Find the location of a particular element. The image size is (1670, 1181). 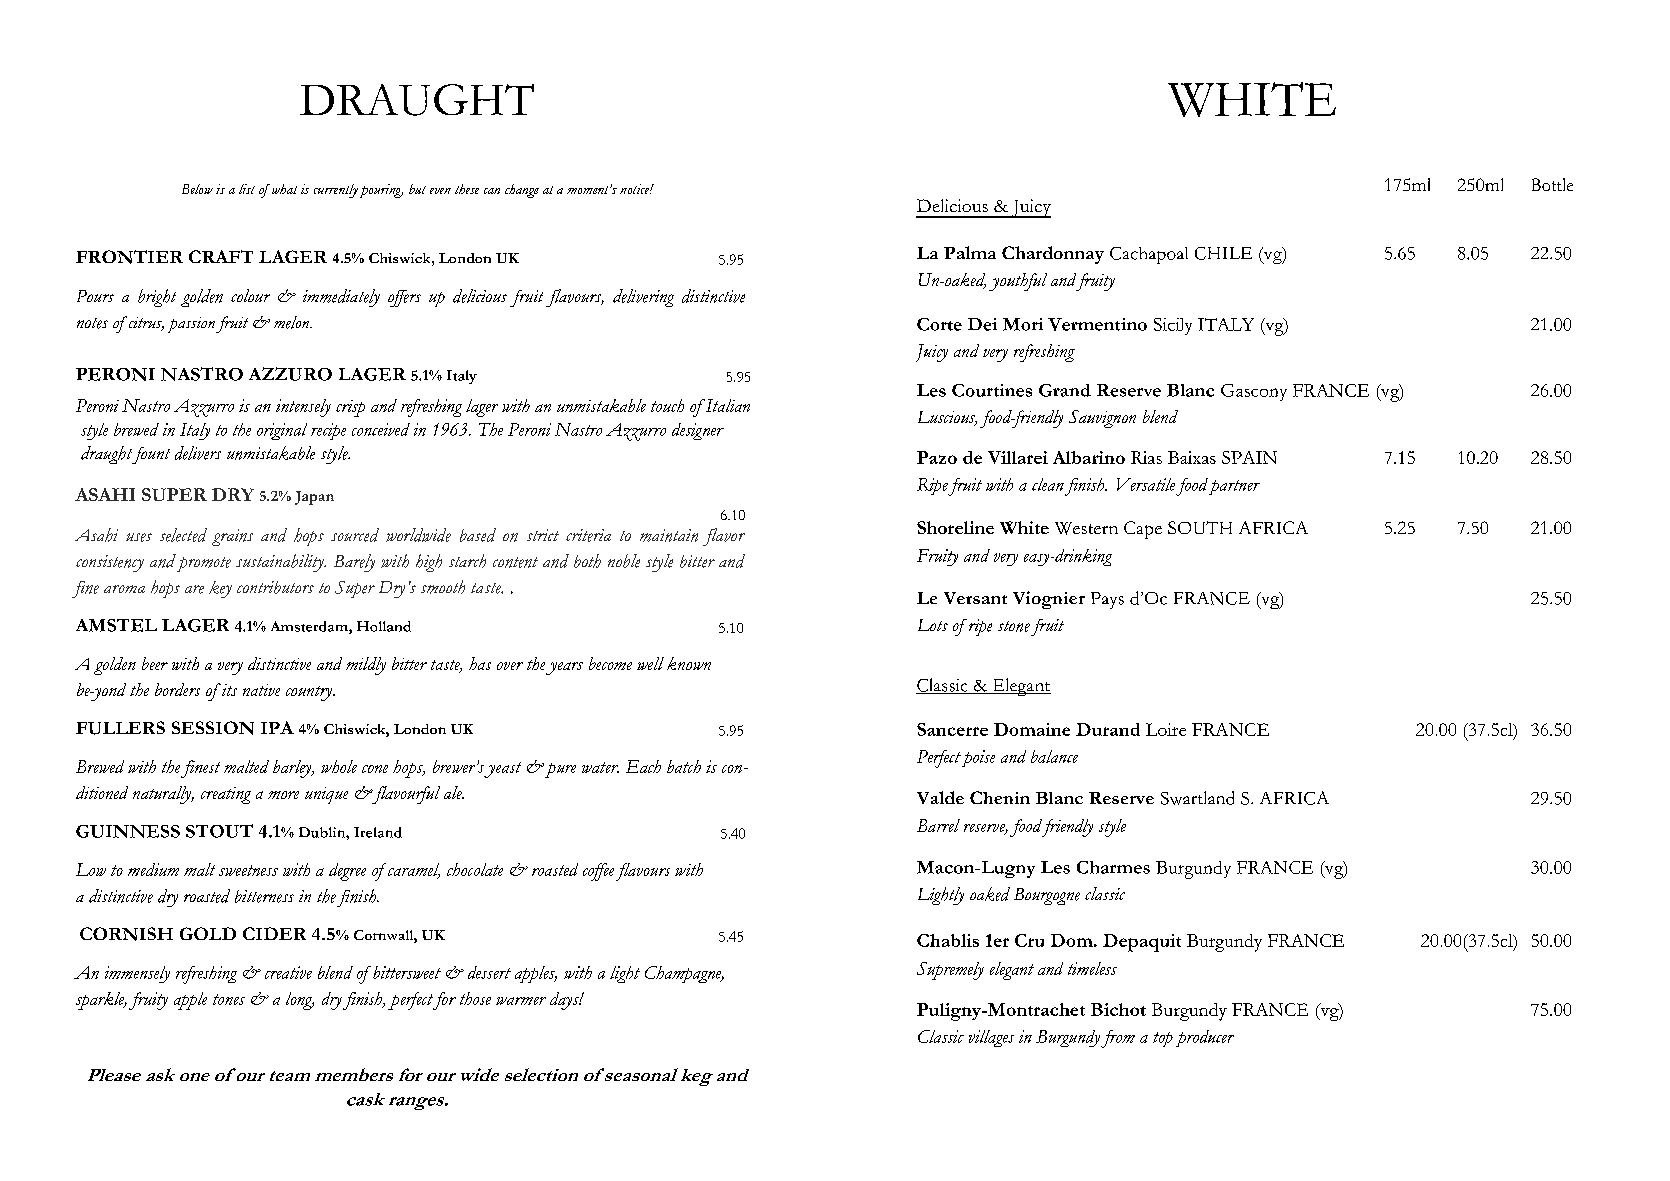

batch is located at coordinates (684, 766).
